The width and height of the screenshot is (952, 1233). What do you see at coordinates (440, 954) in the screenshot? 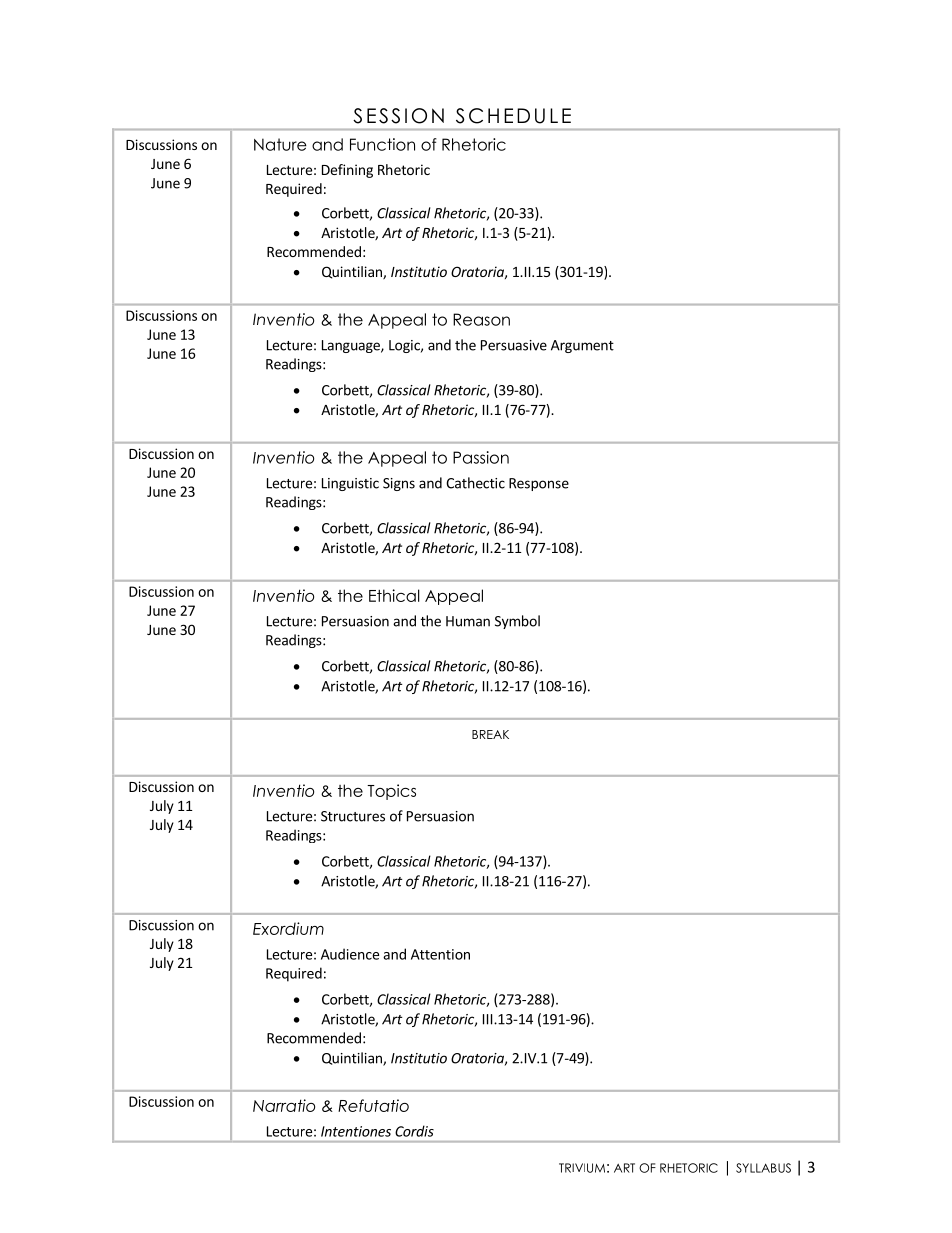
I see `Attention` at bounding box center [440, 954].
